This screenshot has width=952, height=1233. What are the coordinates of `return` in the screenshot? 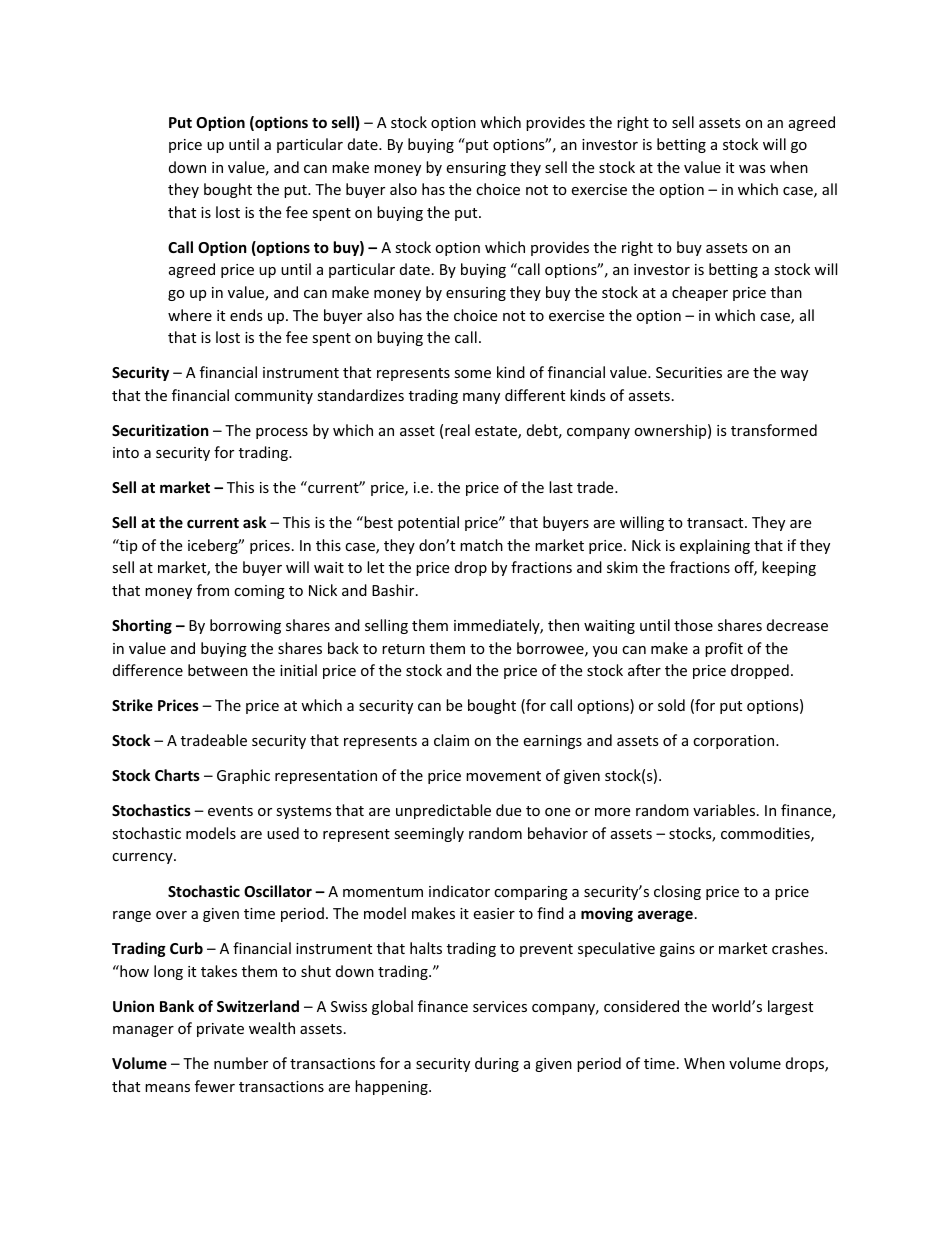 It's located at (403, 649).
